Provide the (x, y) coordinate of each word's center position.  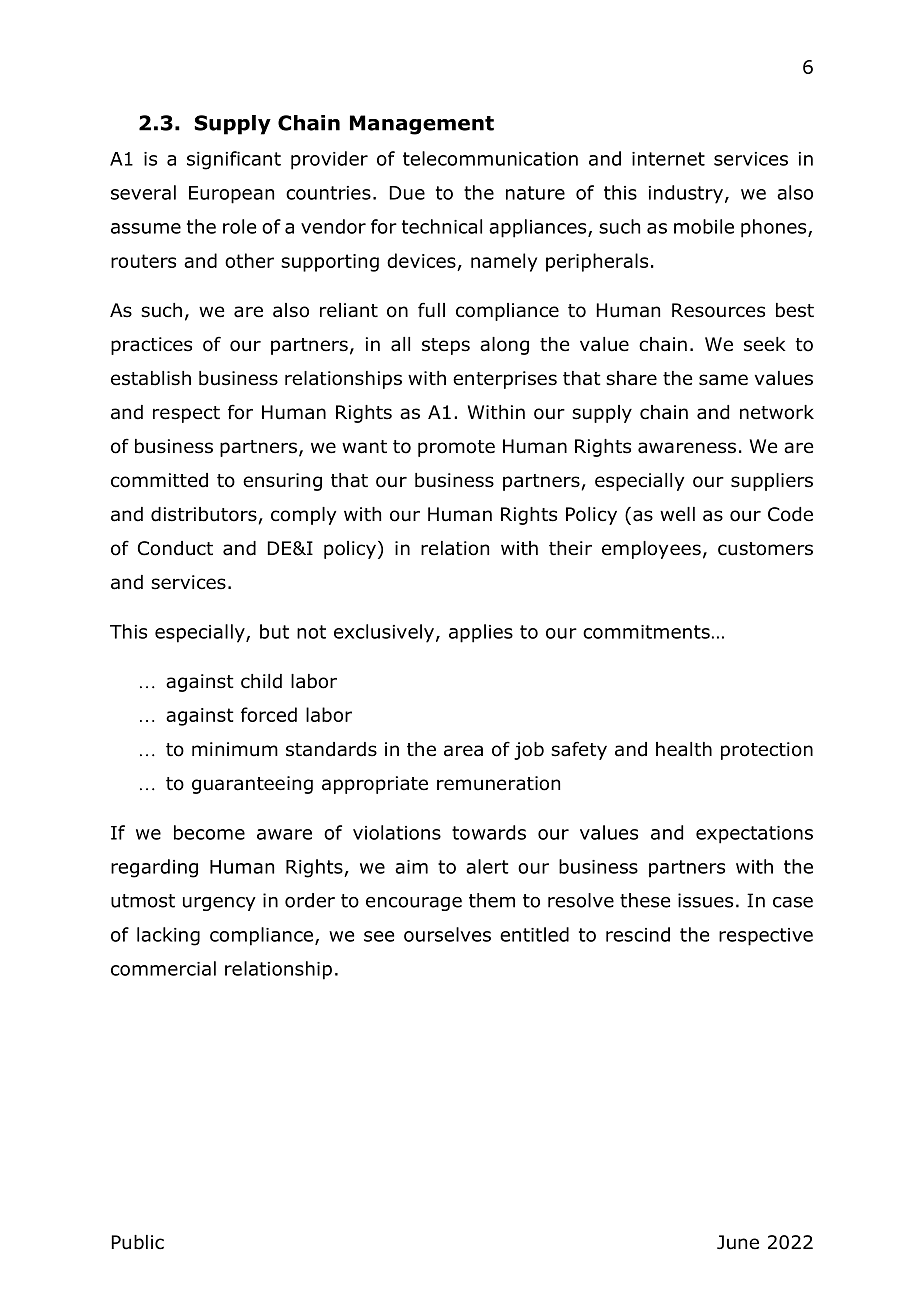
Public (138, 1242)
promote (456, 448)
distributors (204, 514)
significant (234, 160)
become (209, 832)
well (677, 514)
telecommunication (490, 158)
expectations (754, 835)
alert (487, 866)
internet (668, 159)
